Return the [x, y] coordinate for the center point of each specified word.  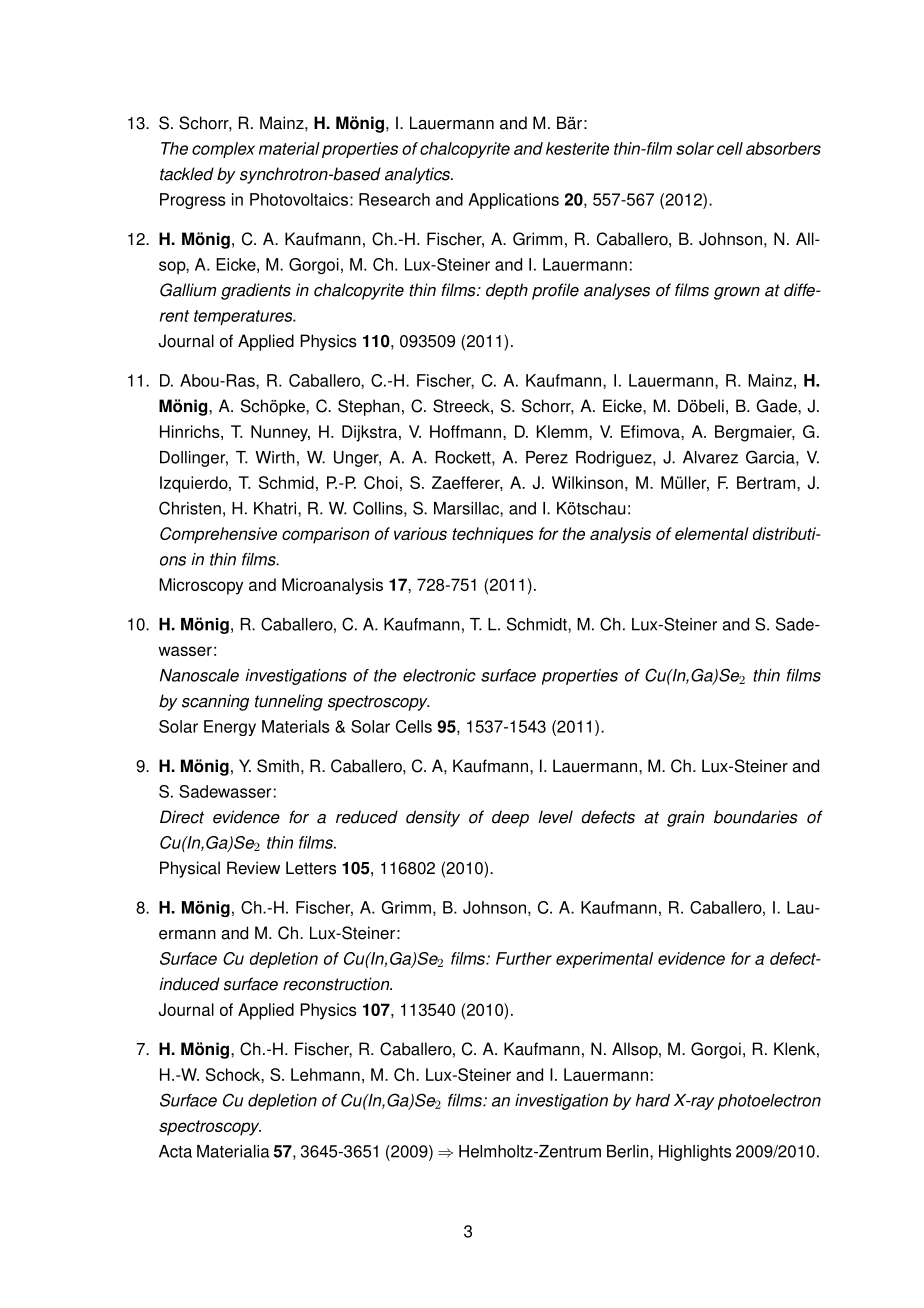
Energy [230, 728]
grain [685, 818]
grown [737, 293]
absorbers [783, 148]
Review [253, 868]
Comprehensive [218, 535]
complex [223, 150]
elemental [712, 533]
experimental [604, 960]
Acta [175, 1151]
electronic [439, 675]
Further [524, 958]
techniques [492, 535]
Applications [514, 201]
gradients [256, 291]
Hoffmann [467, 431]
